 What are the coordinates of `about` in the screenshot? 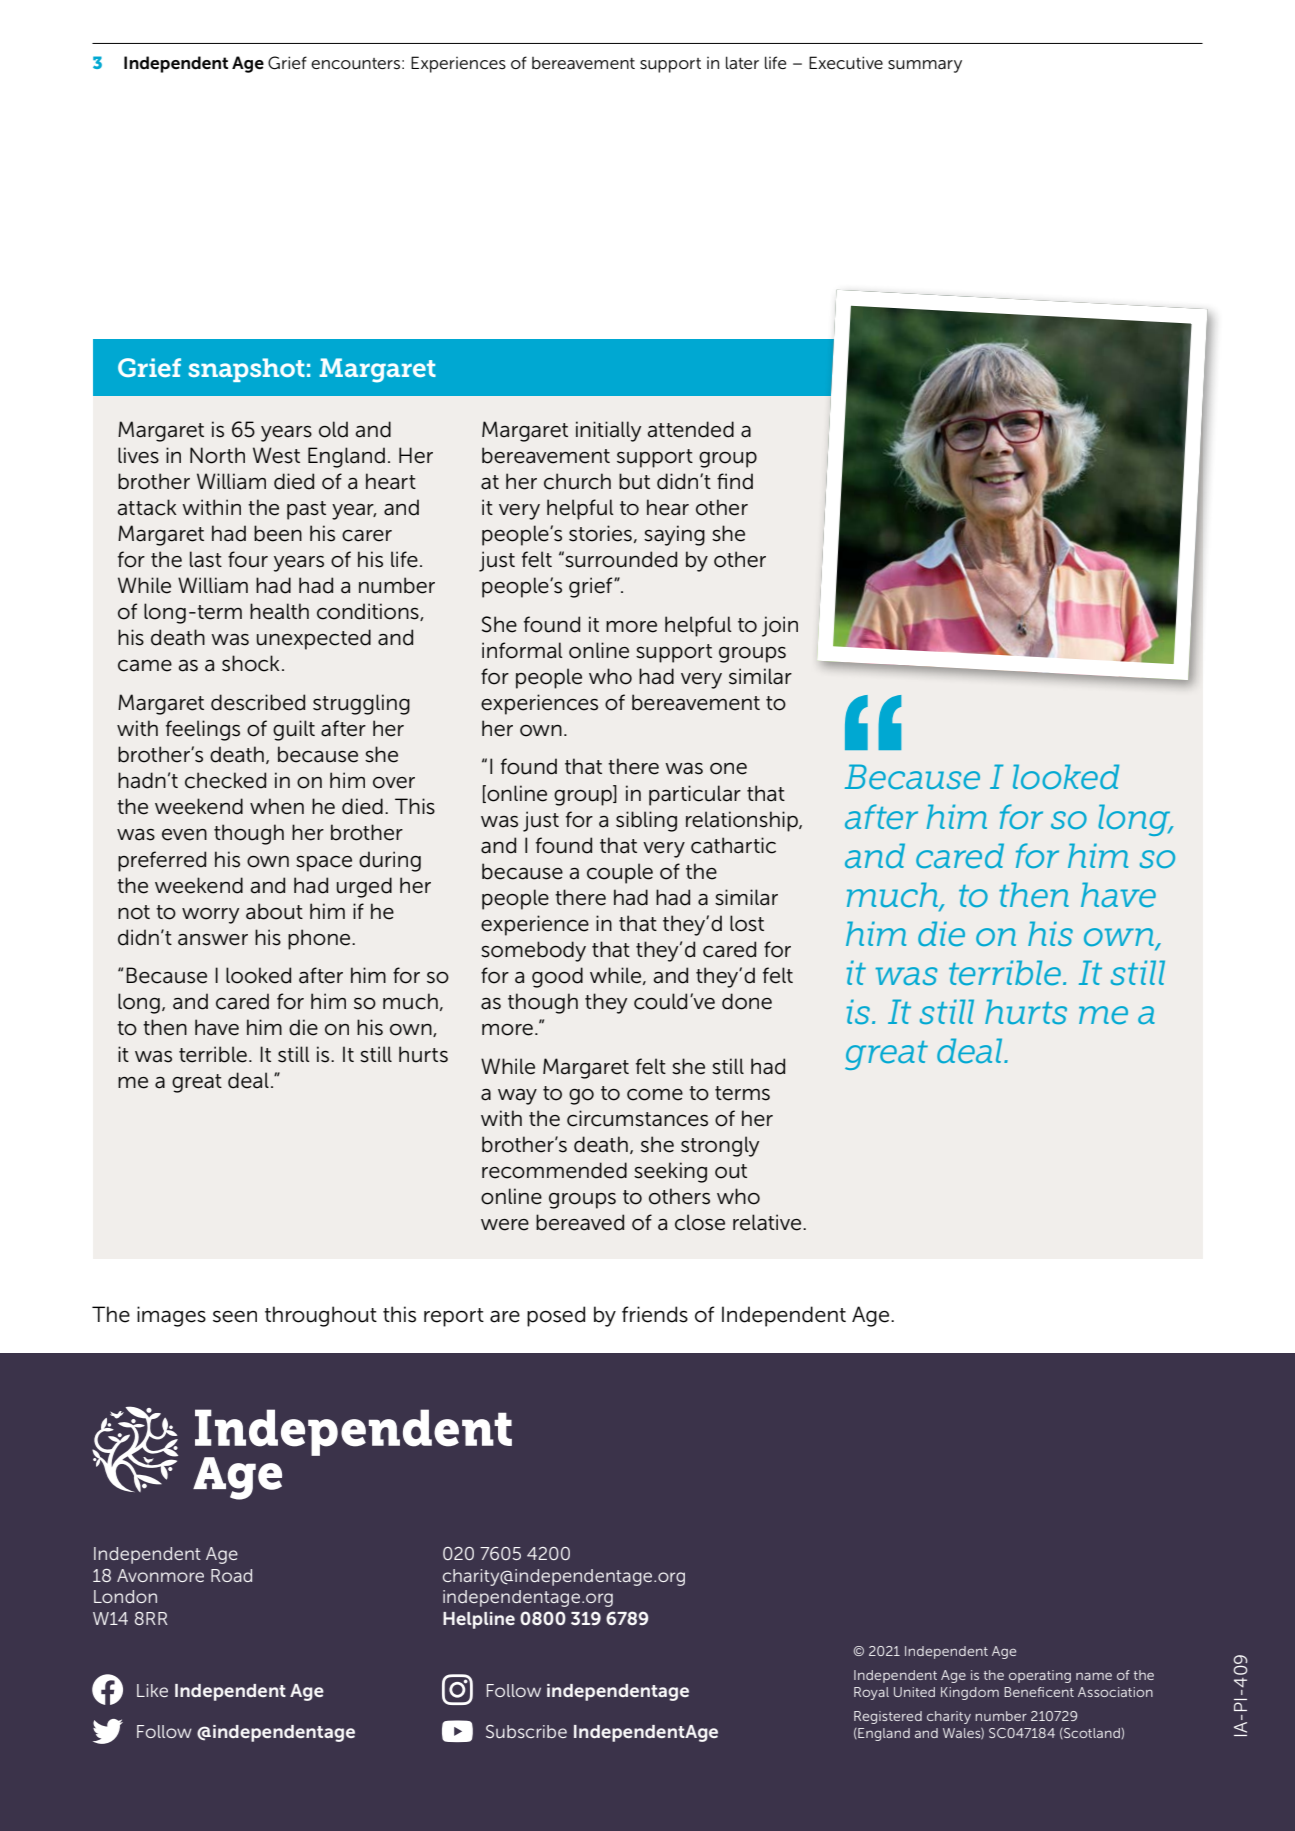 It's located at (274, 911).
